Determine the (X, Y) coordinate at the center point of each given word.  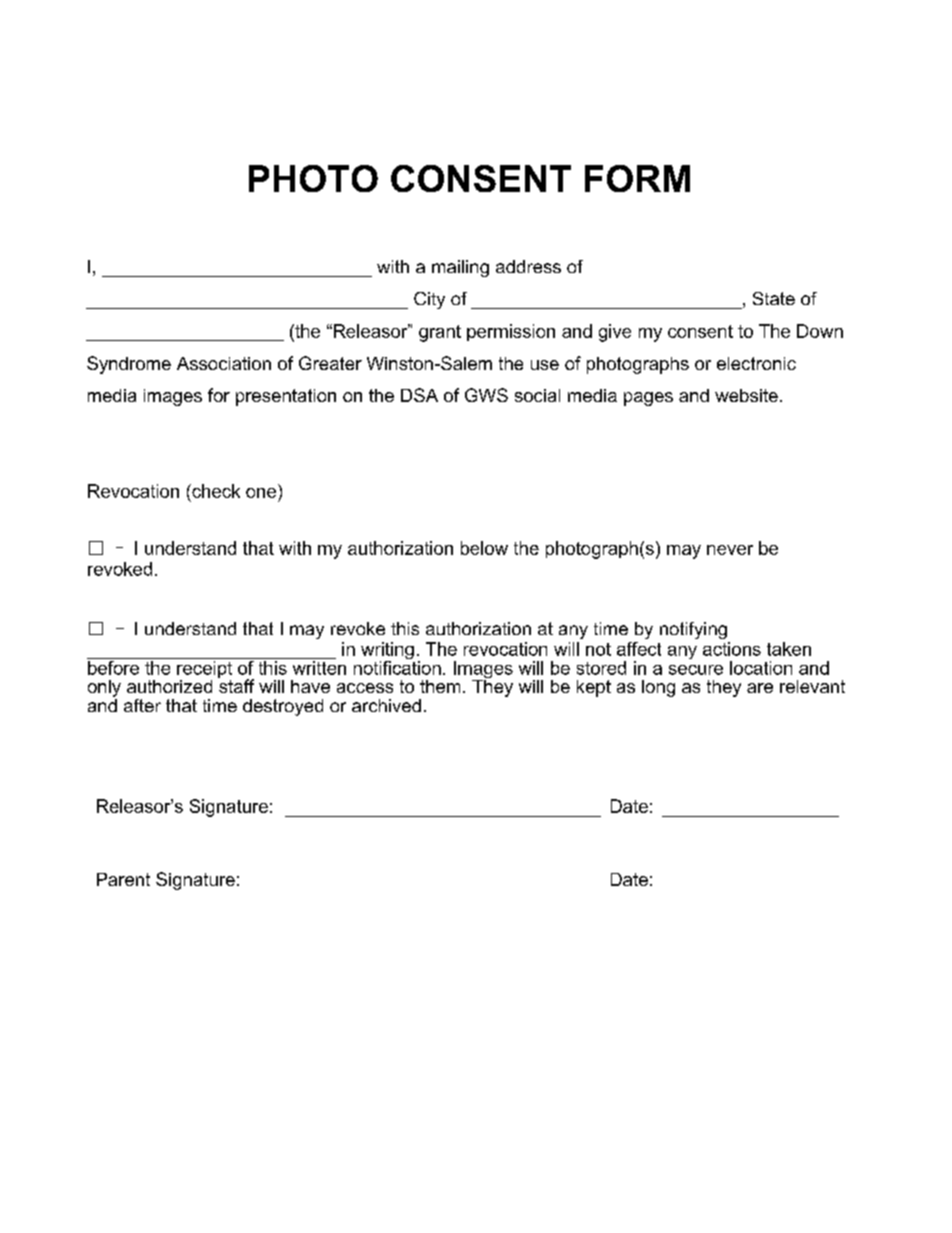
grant (440, 333)
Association (224, 363)
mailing (460, 268)
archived (386, 705)
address (528, 266)
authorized (169, 686)
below (484, 548)
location (761, 668)
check (215, 491)
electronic (756, 363)
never (730, 550)
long (658, 688)
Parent (123, 879)
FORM (637, 178)
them (440, 686)
